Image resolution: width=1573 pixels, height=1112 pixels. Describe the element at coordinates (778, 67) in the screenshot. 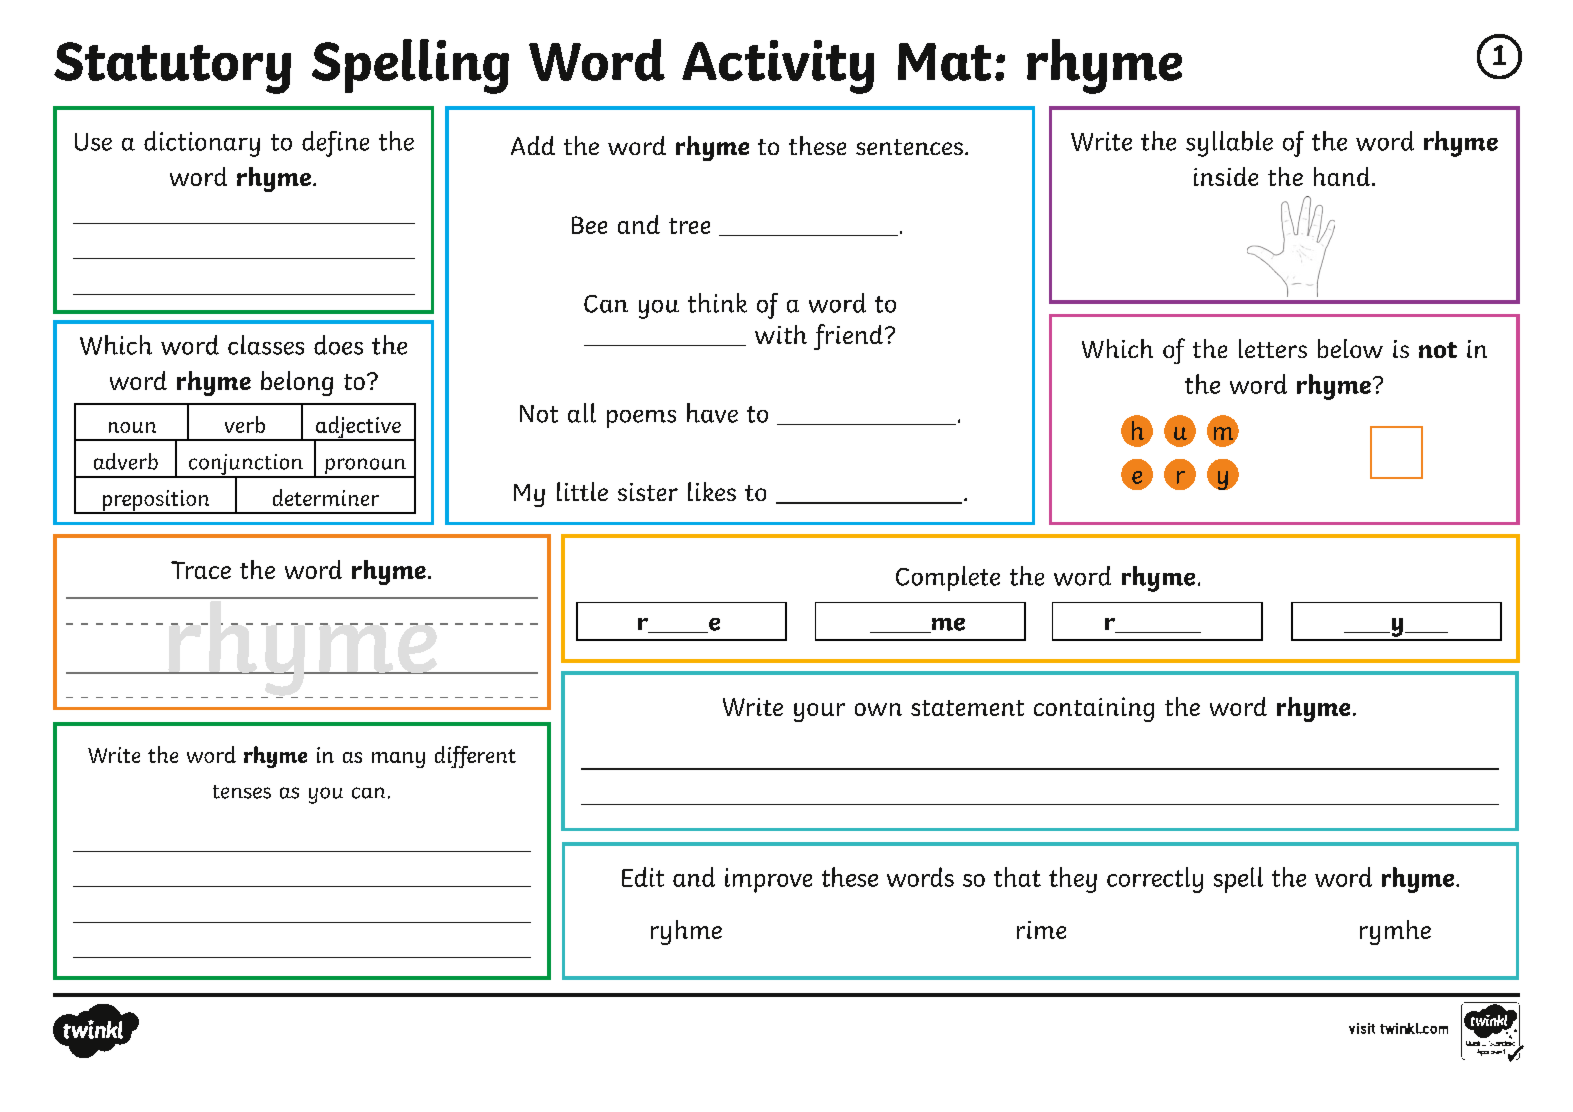

I see `Activity` at that location.
